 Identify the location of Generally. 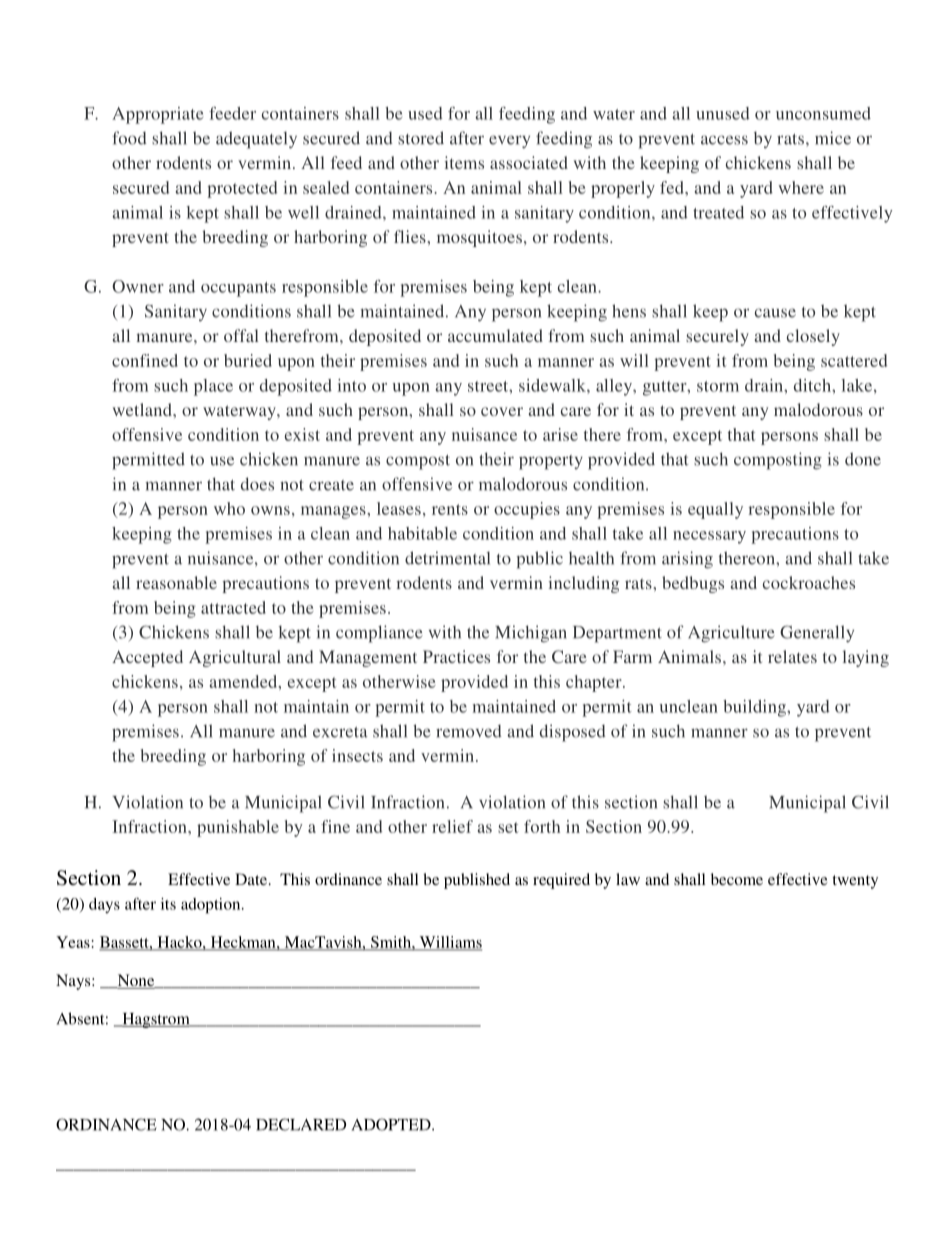
(817, 634).
